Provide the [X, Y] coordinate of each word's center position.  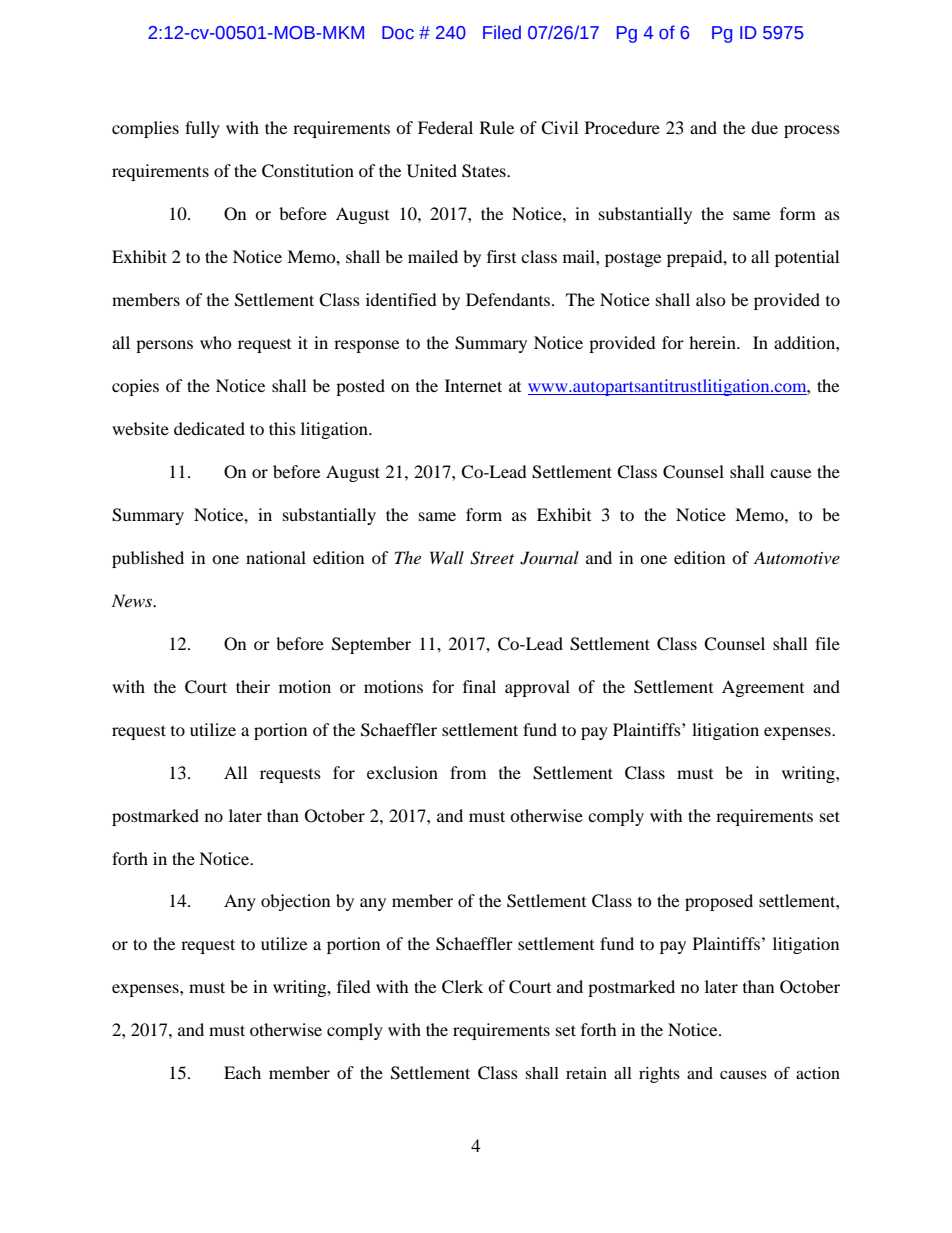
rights [659, 1075]
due [764, 127]
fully [202, 129]
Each [242, 1072]
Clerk [462, 987]
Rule [497, 127]
